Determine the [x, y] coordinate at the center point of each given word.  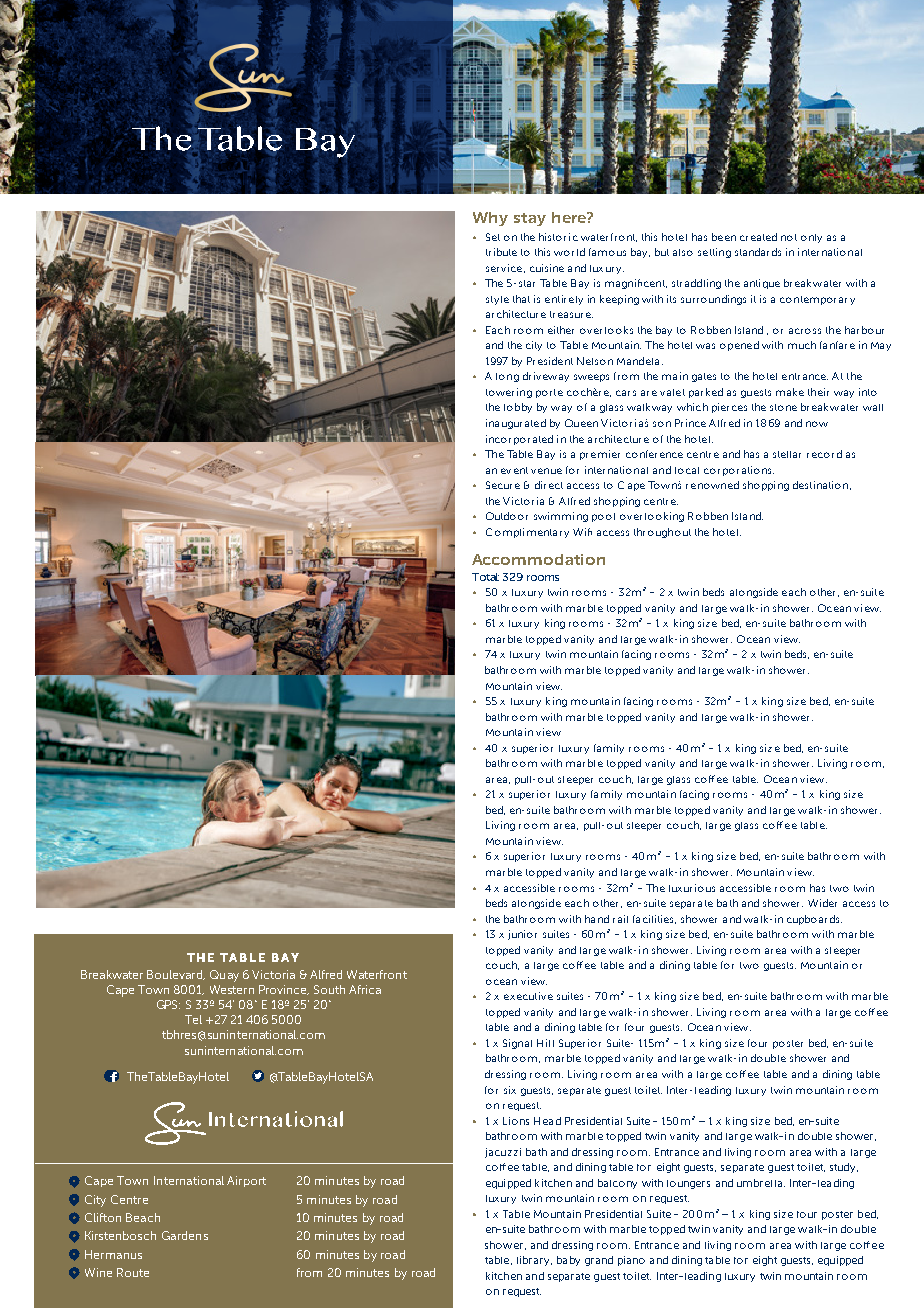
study [844, 1168]
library [534, 1261]
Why [490, 219]
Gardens [185, 1235]
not [789, 237]
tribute [501, 252]
